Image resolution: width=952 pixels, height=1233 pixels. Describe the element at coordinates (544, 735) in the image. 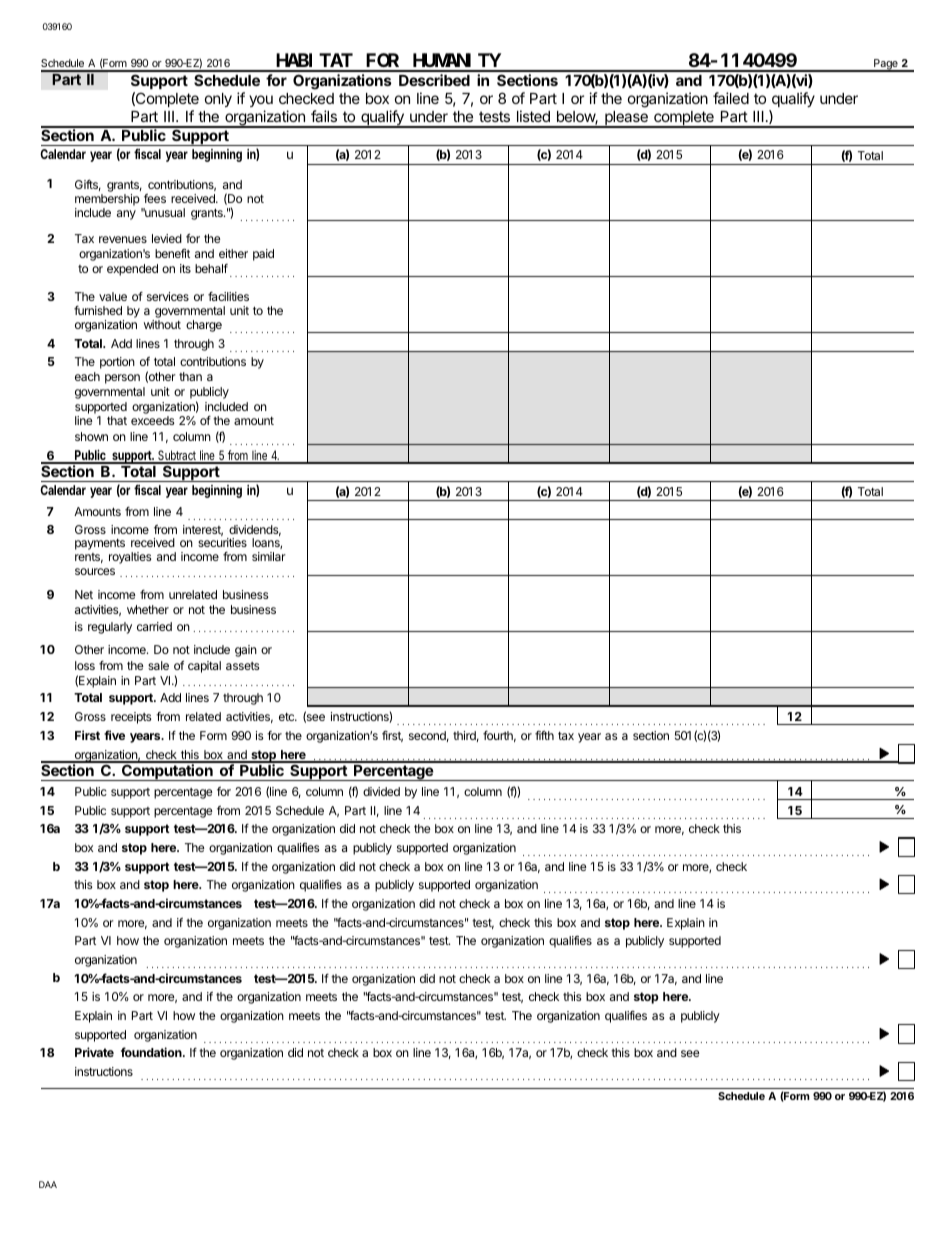

I see `fifth` at that location.
